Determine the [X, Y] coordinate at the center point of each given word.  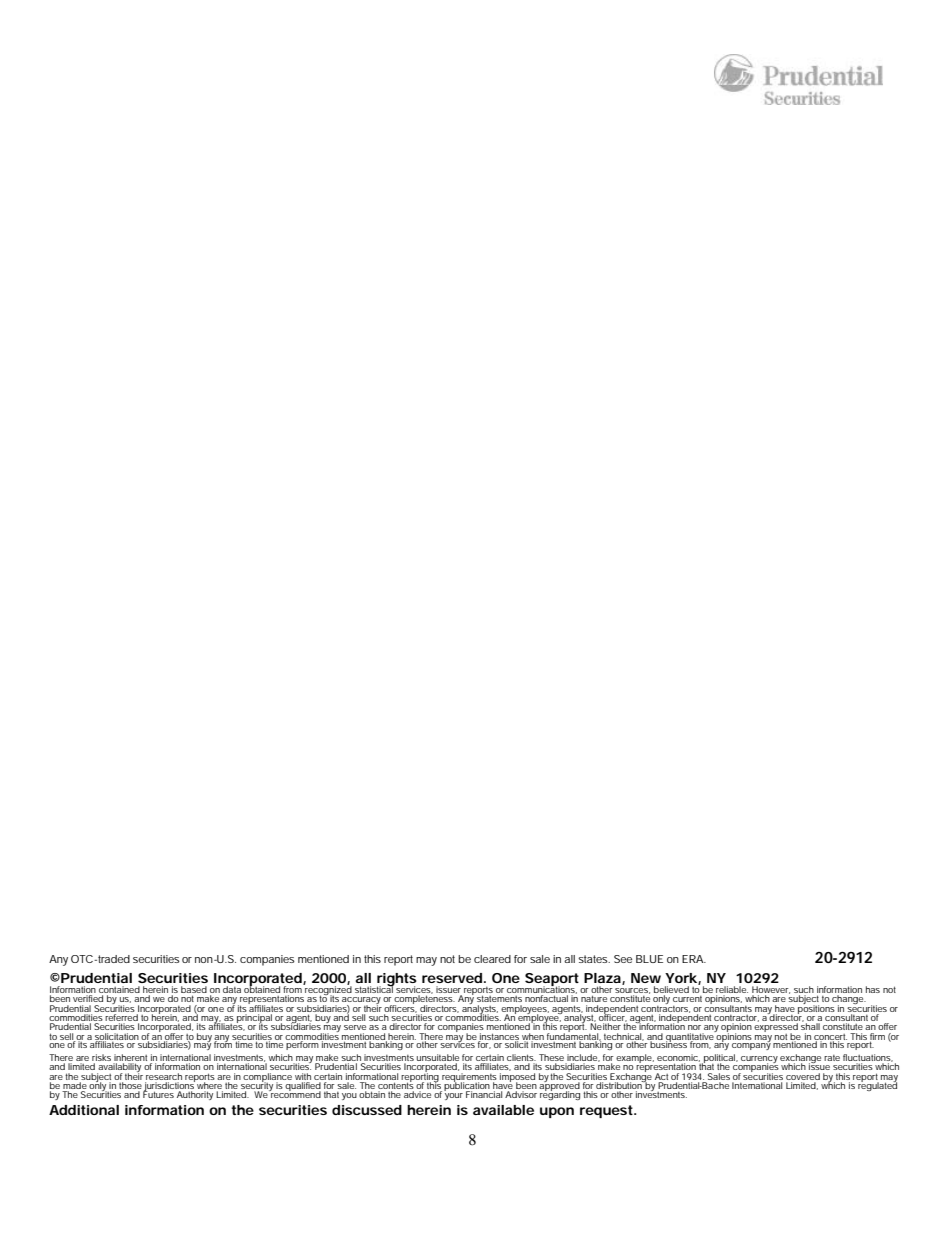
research [164, 1076]
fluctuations [868, 1059]
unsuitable [438, 1059]
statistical [374, 988]
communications [542, 989]
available [503, 1110]
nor [694, 1027]
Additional [84, 1110]
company [751, 1045]
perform [304, 1044]
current [687, 999]
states [594, 959]
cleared [492, 959]
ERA [694, 959]
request [608, 1111]
